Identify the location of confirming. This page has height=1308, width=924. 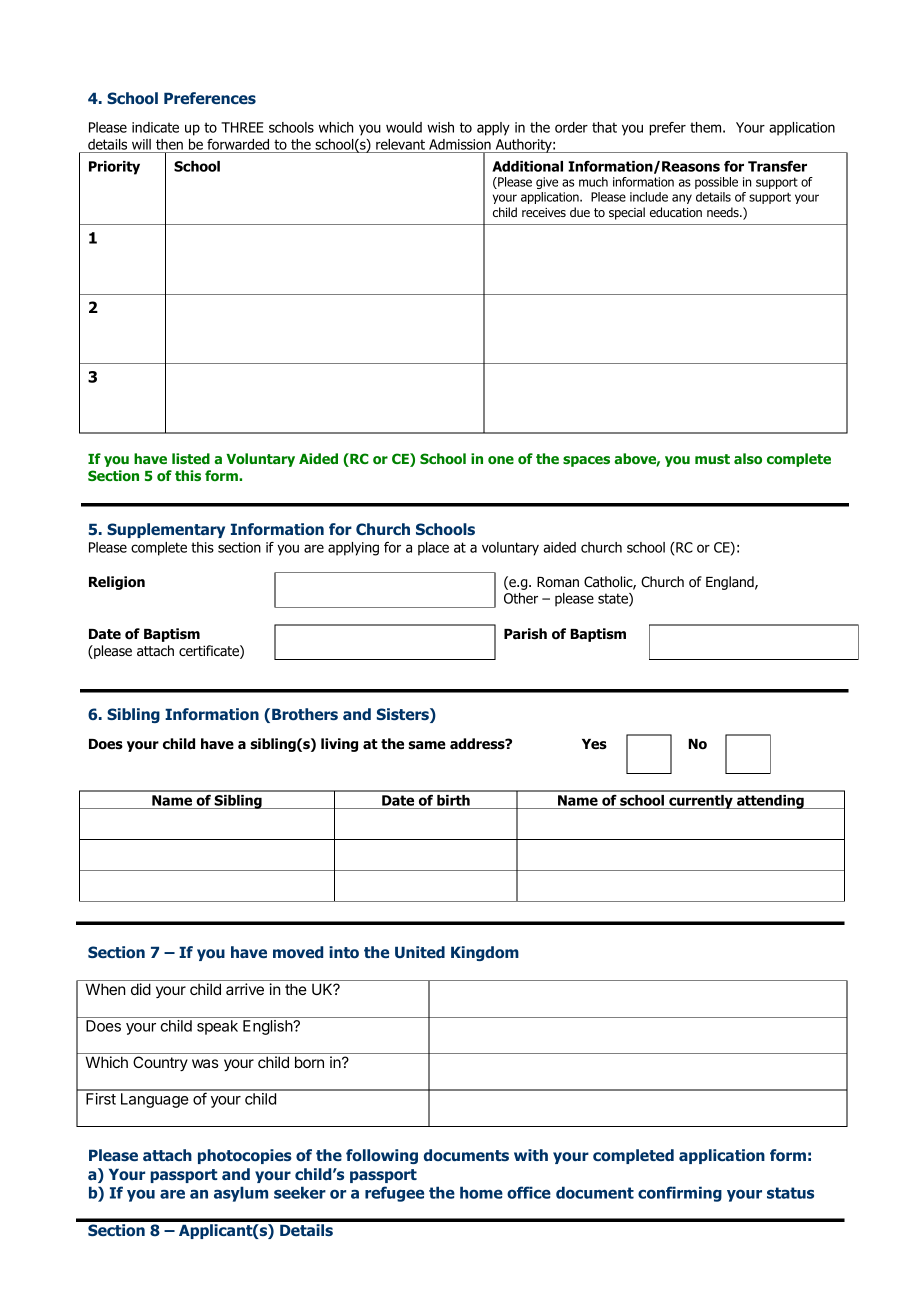
(680, 1194).
